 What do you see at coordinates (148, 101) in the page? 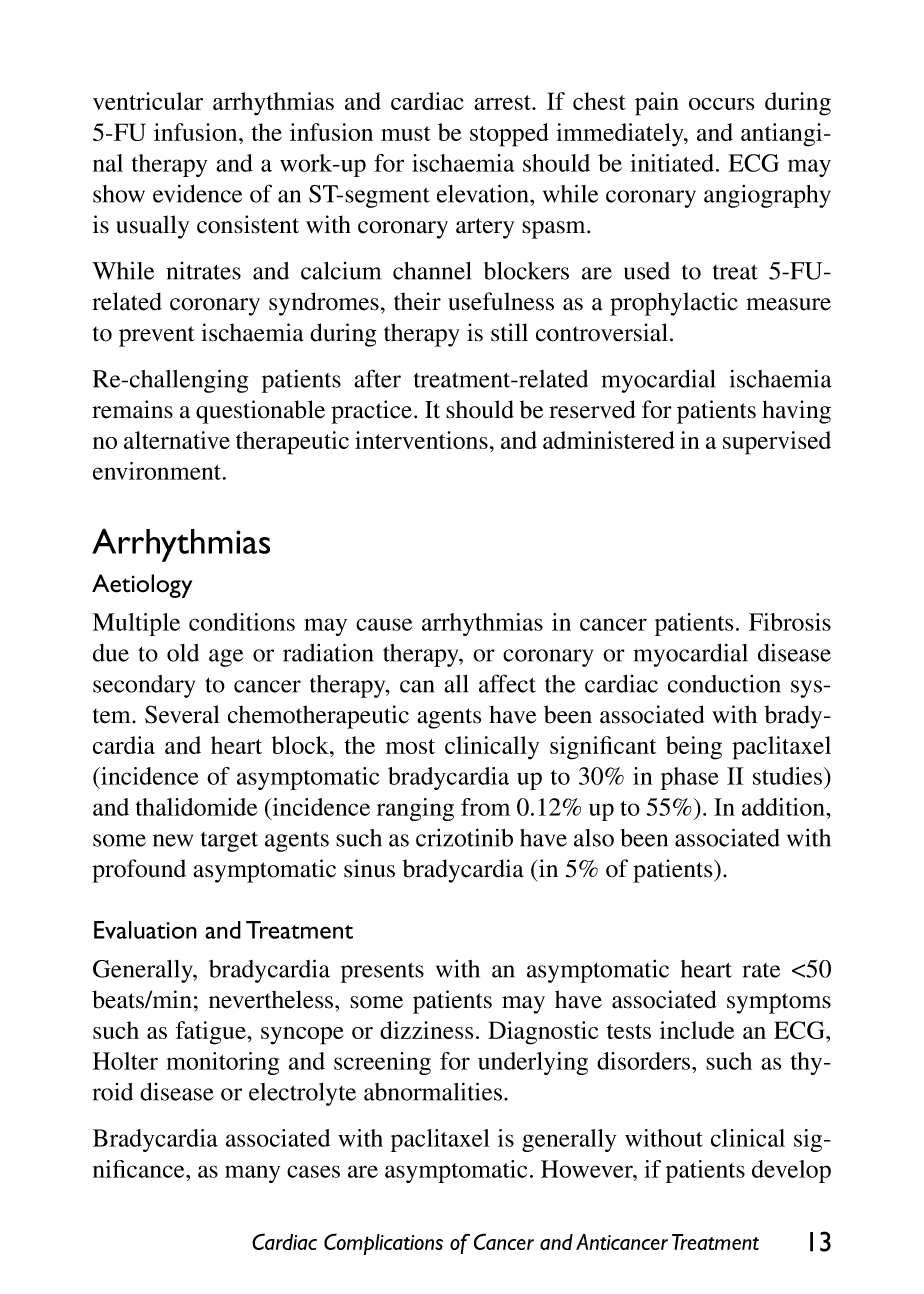
I see `ventricular` at bounding box center [148, 101].
